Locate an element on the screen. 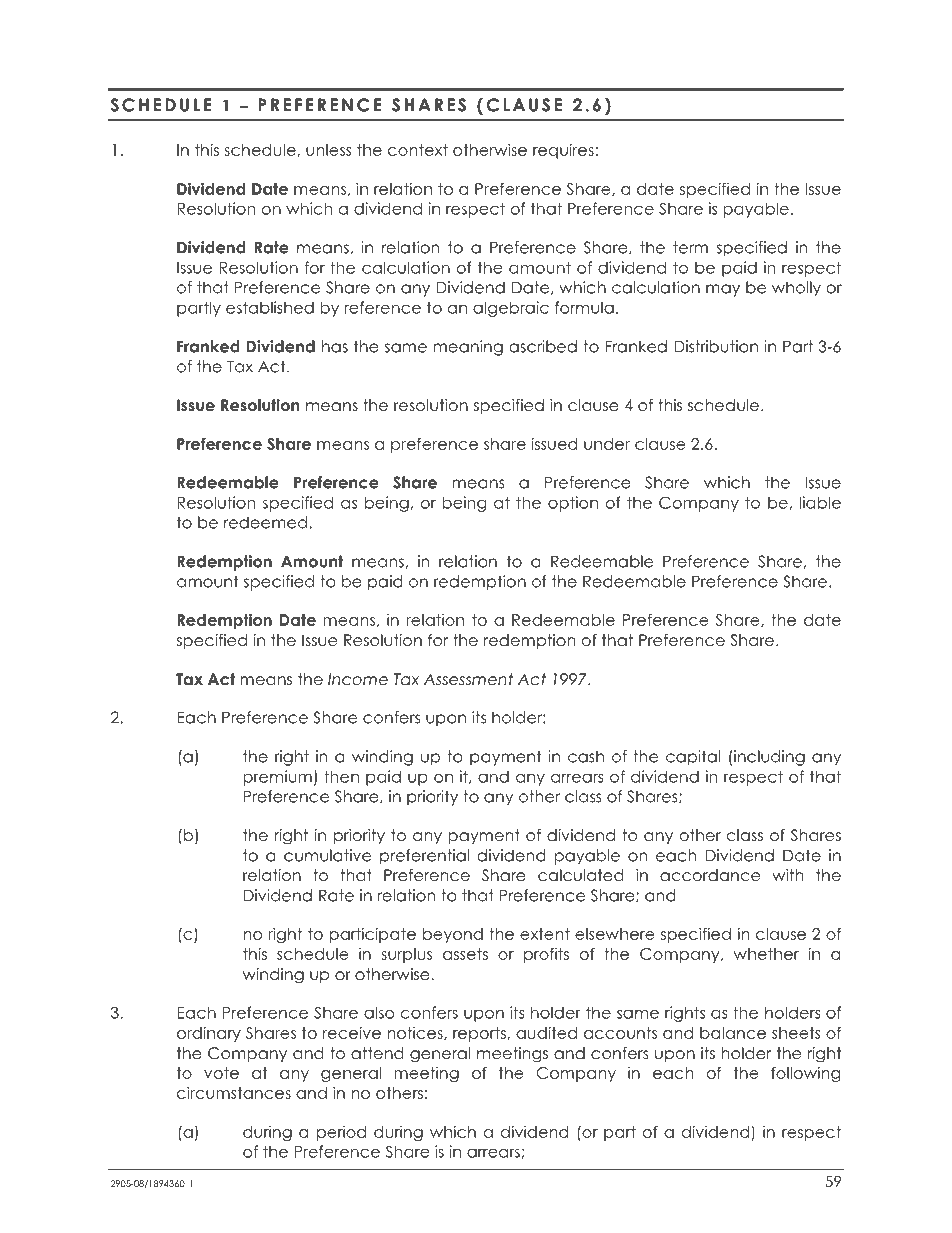 The image size is (952, 1233). term is located at coordinates (690, 247).
